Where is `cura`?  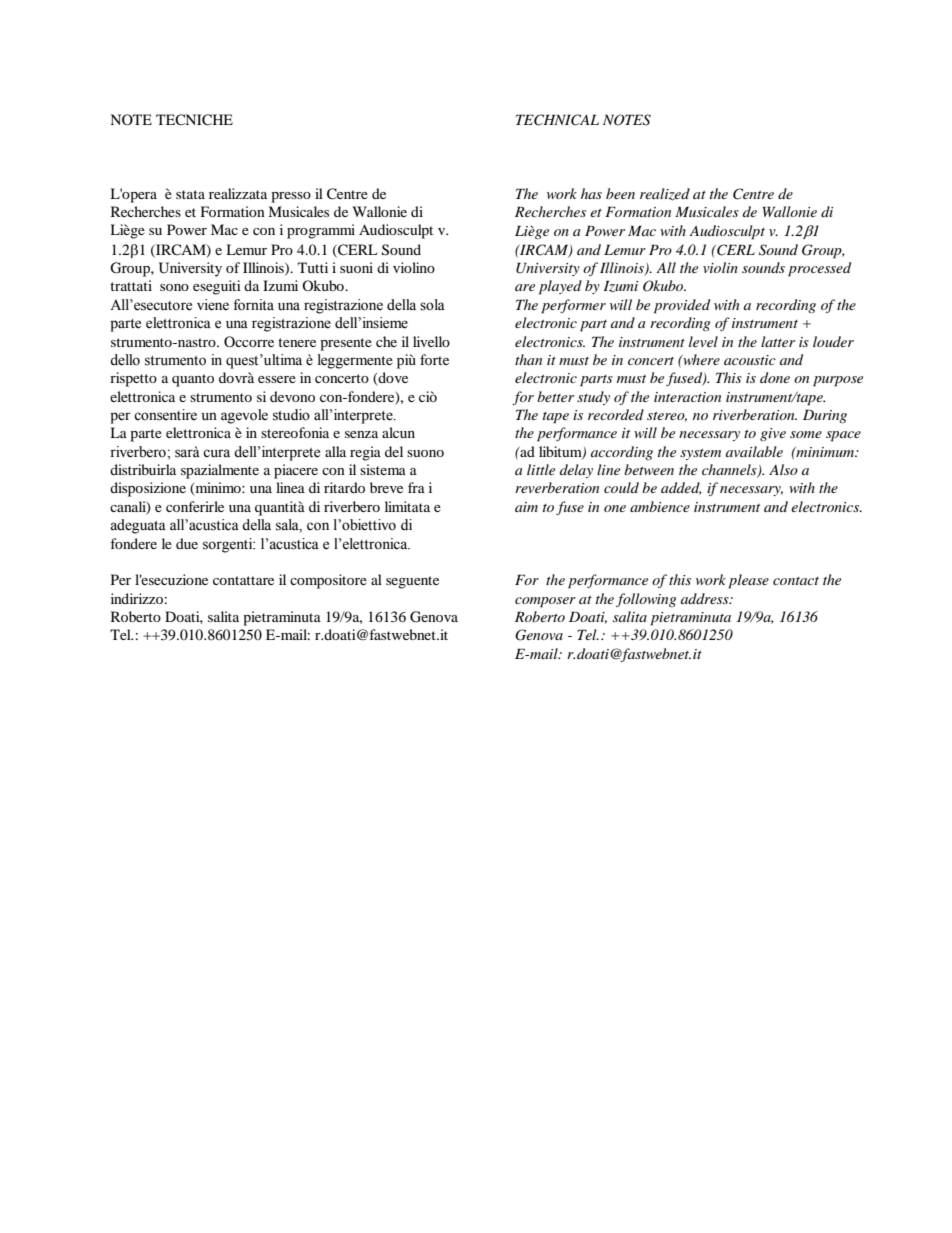
cura is located at coordinates (216, 453).
